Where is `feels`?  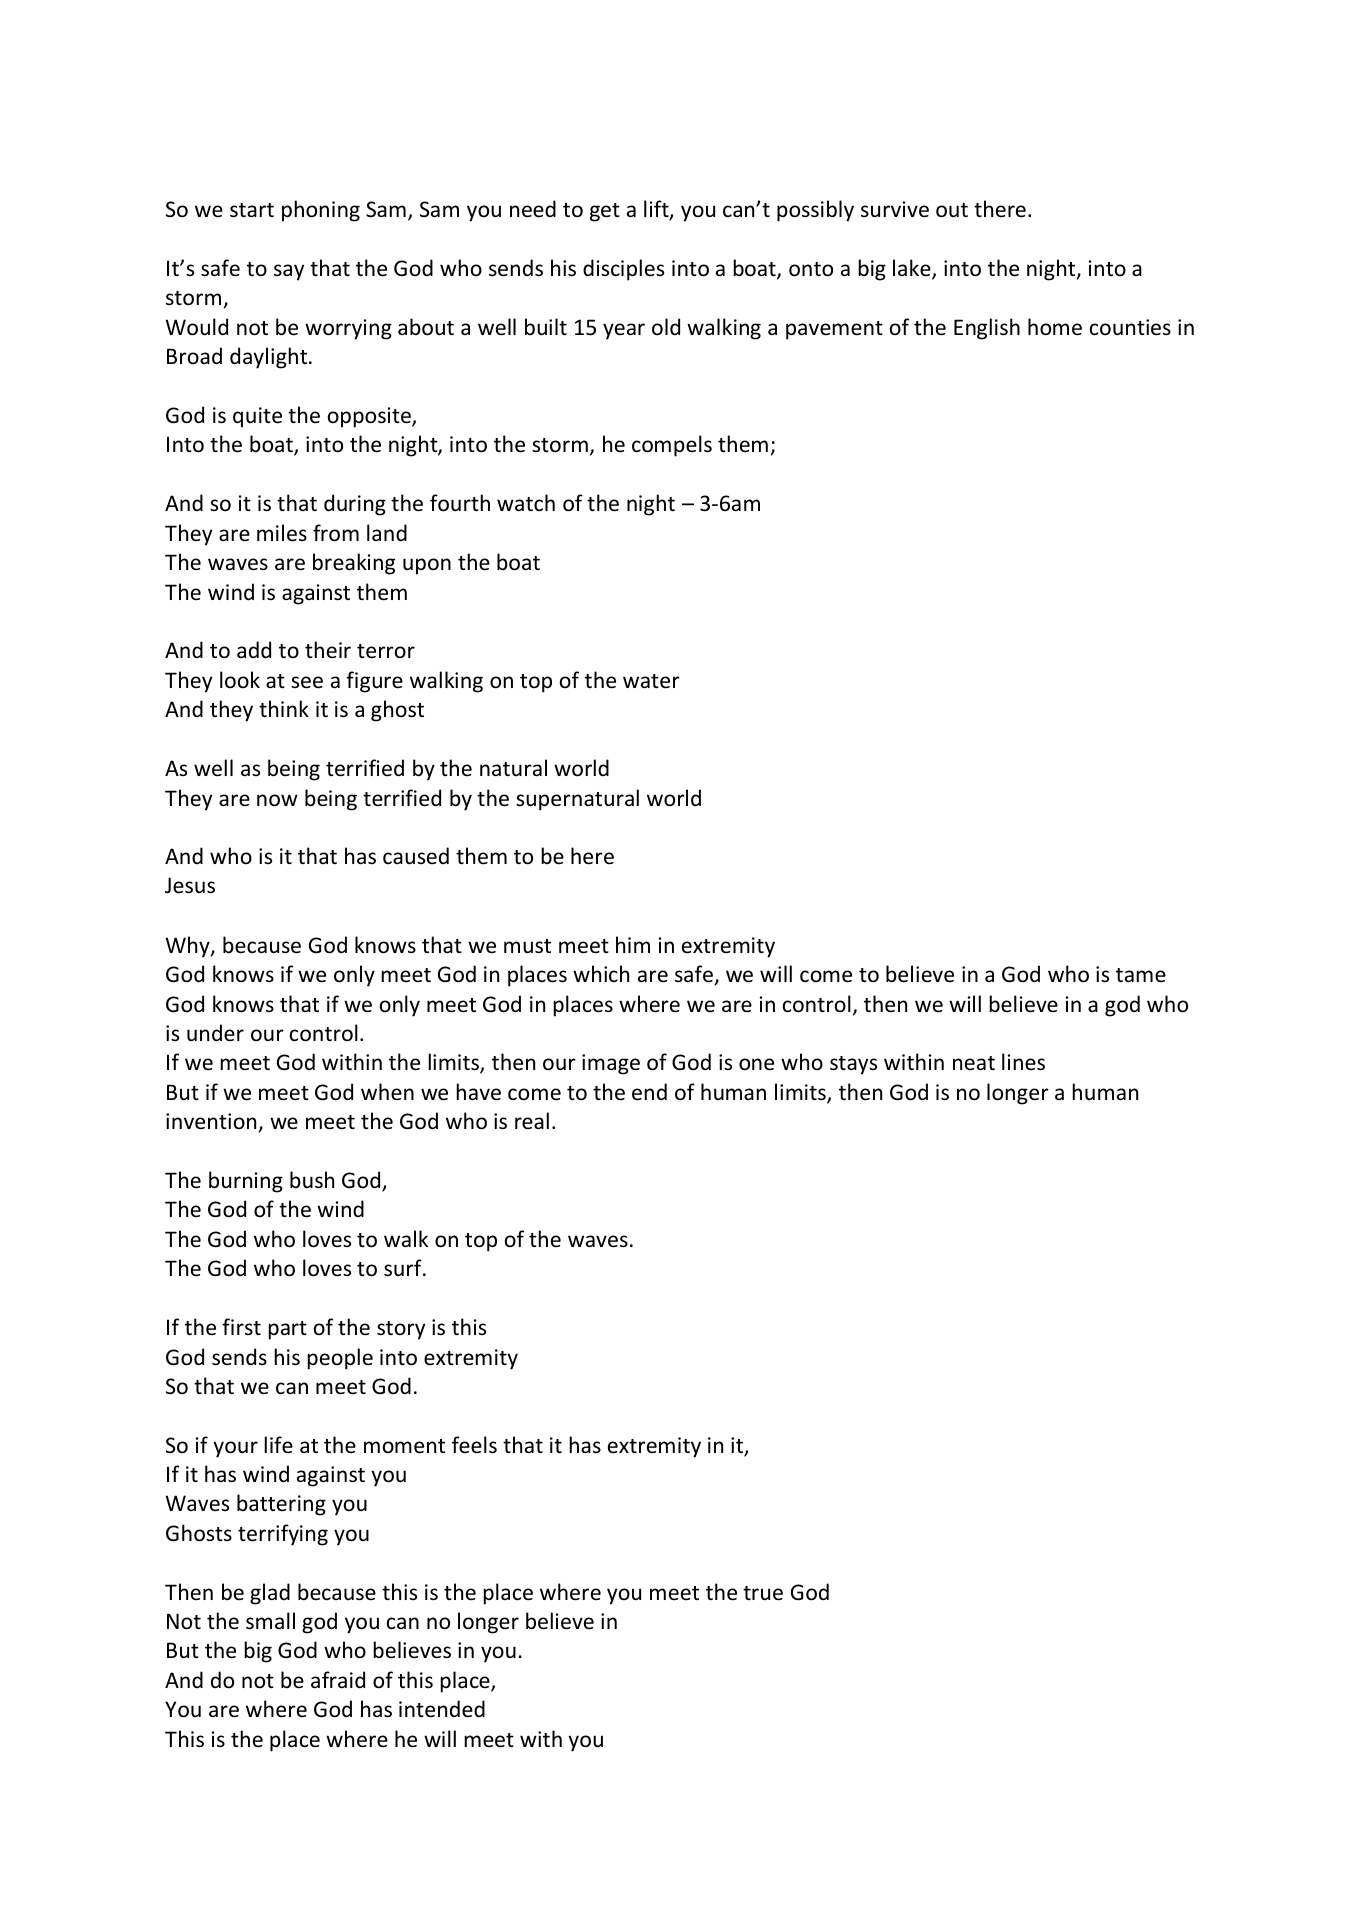
feels is located at coordinates (474, 1445).
